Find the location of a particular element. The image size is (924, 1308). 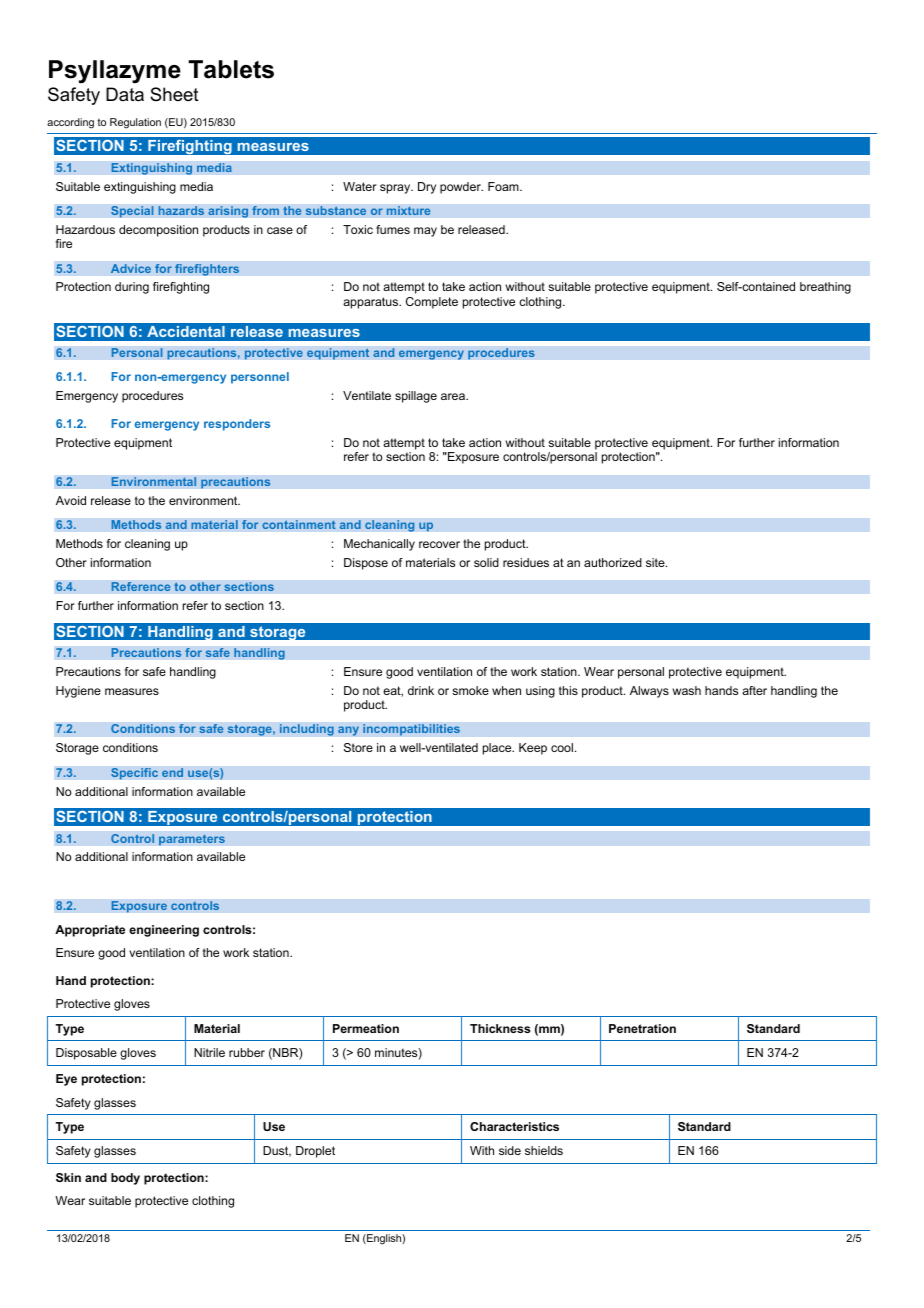

body is located at coordinates (125, 1179).
